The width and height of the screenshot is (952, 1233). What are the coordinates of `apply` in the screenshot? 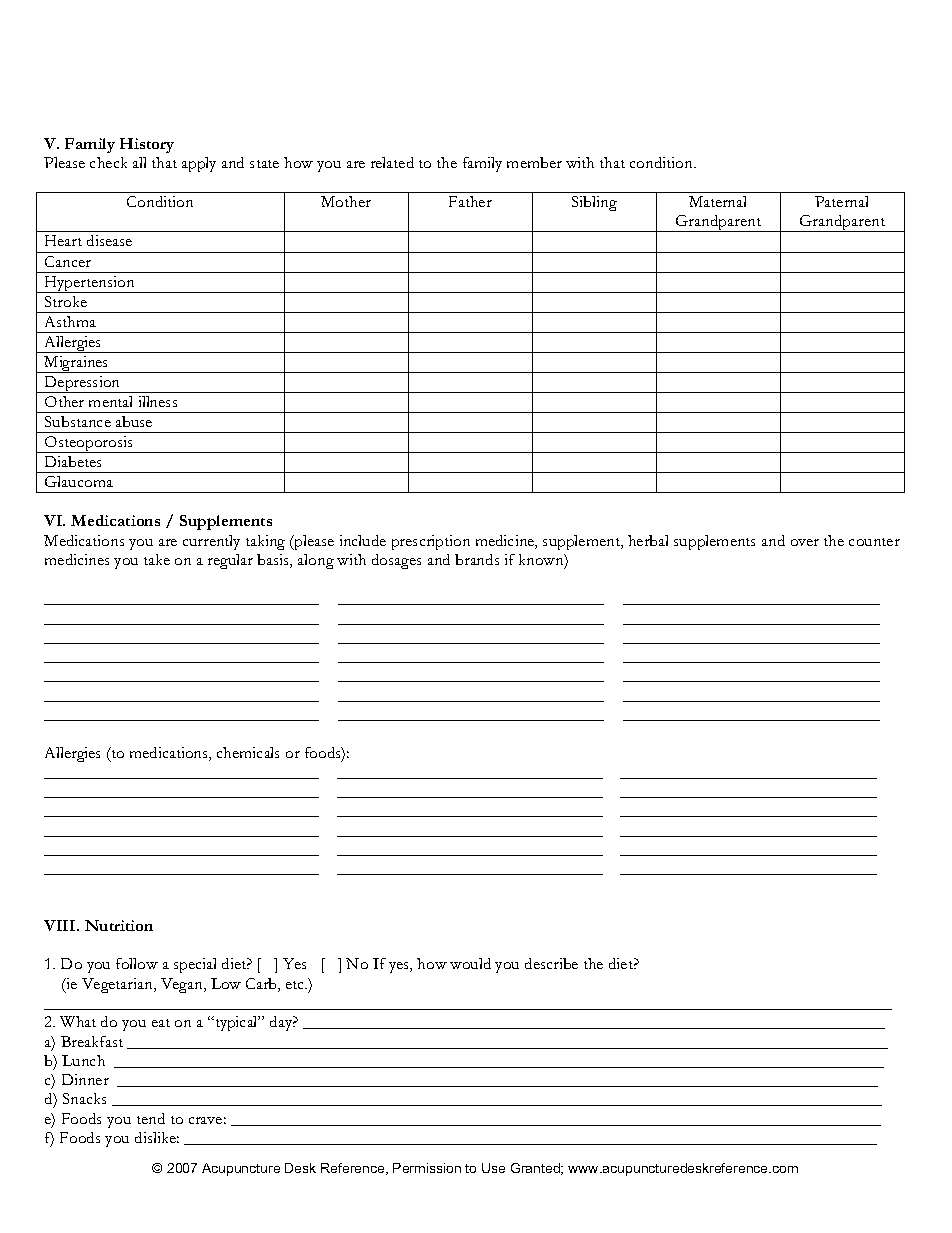 It's located at (199, 164).
